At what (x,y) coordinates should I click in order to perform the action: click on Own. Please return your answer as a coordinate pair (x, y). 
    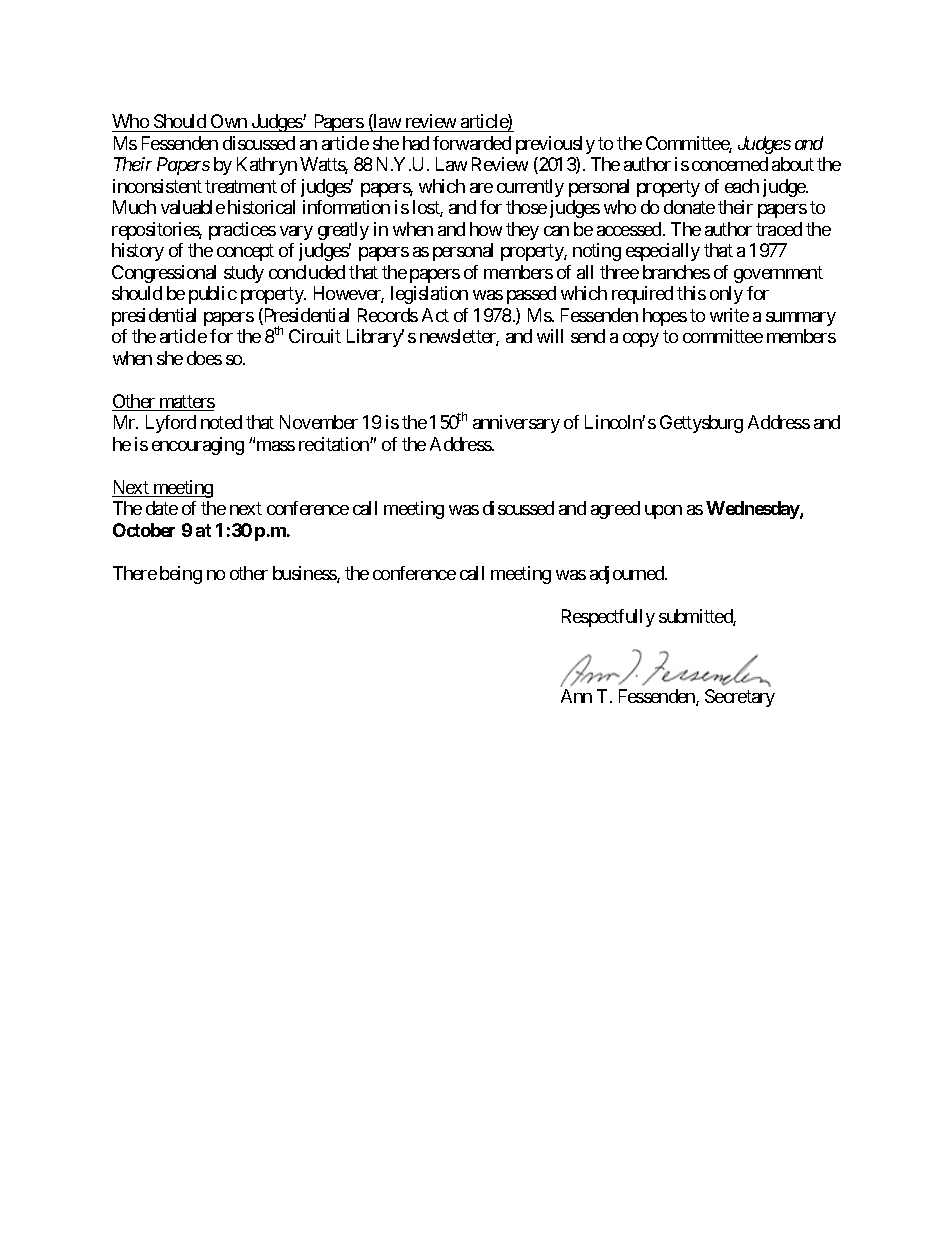
    Looking at the image, I should click on (229, 123).
